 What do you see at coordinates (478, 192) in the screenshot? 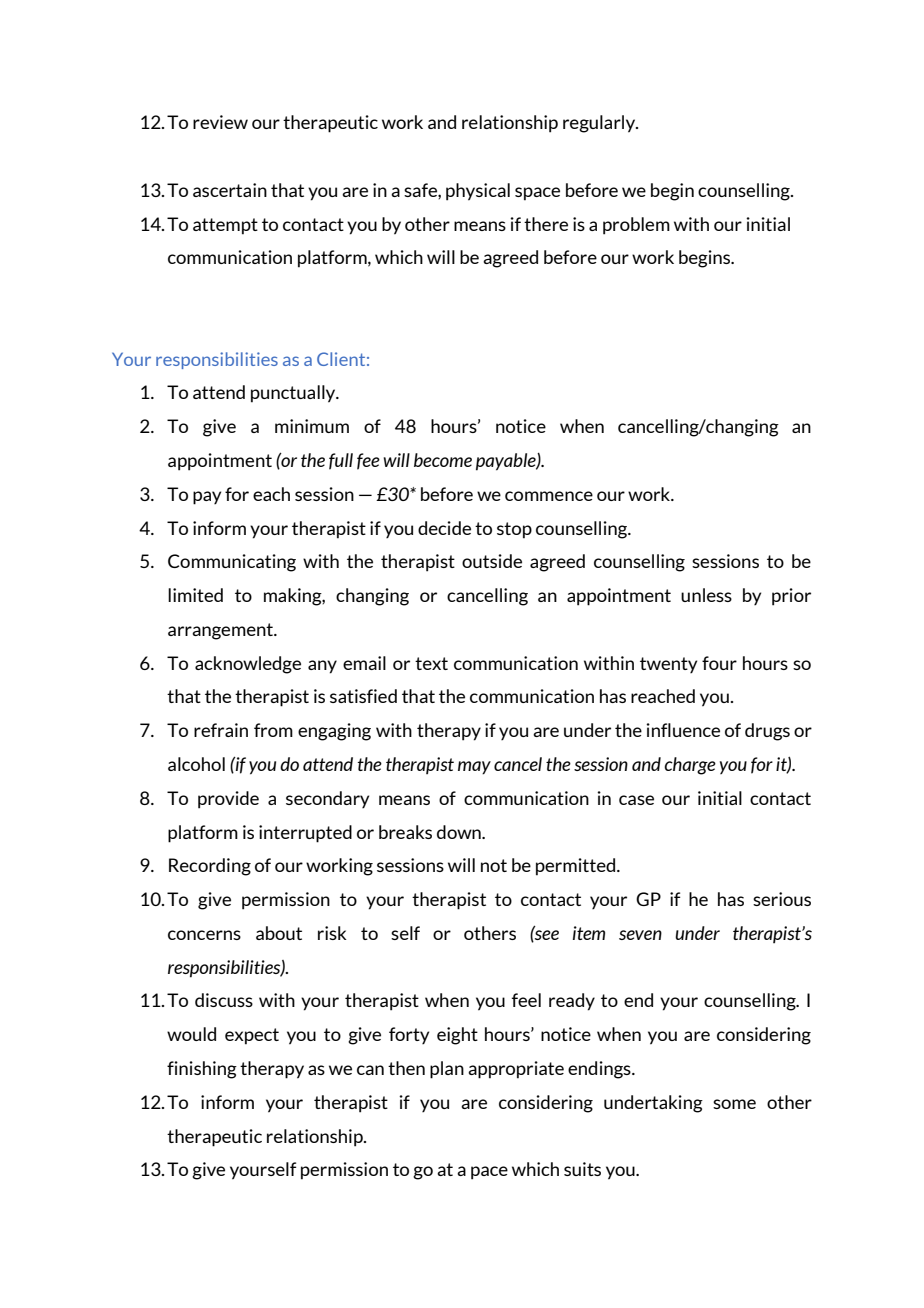
I see `physical` at bounding box center [478, 192].
